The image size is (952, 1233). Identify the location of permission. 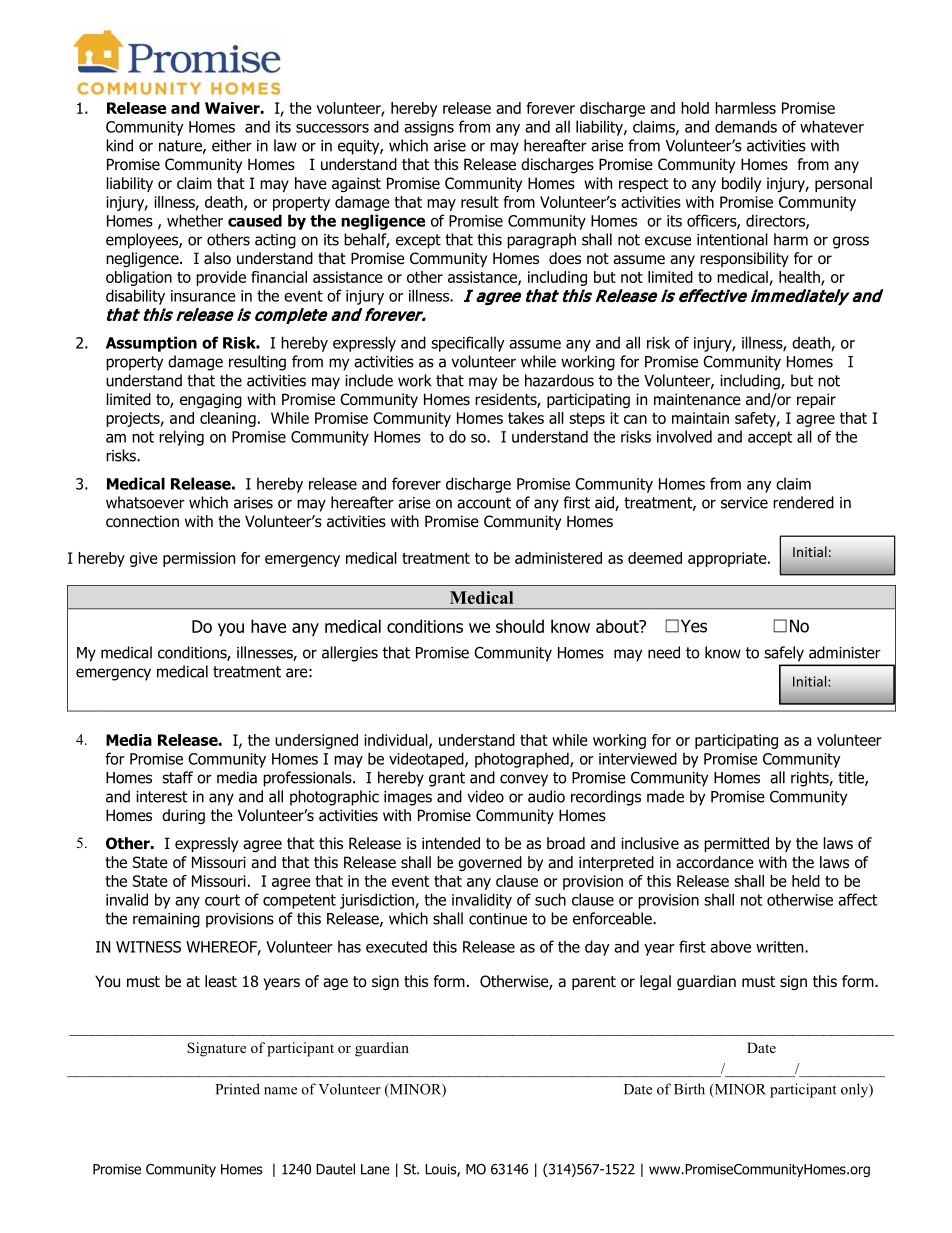
(199, 559).
